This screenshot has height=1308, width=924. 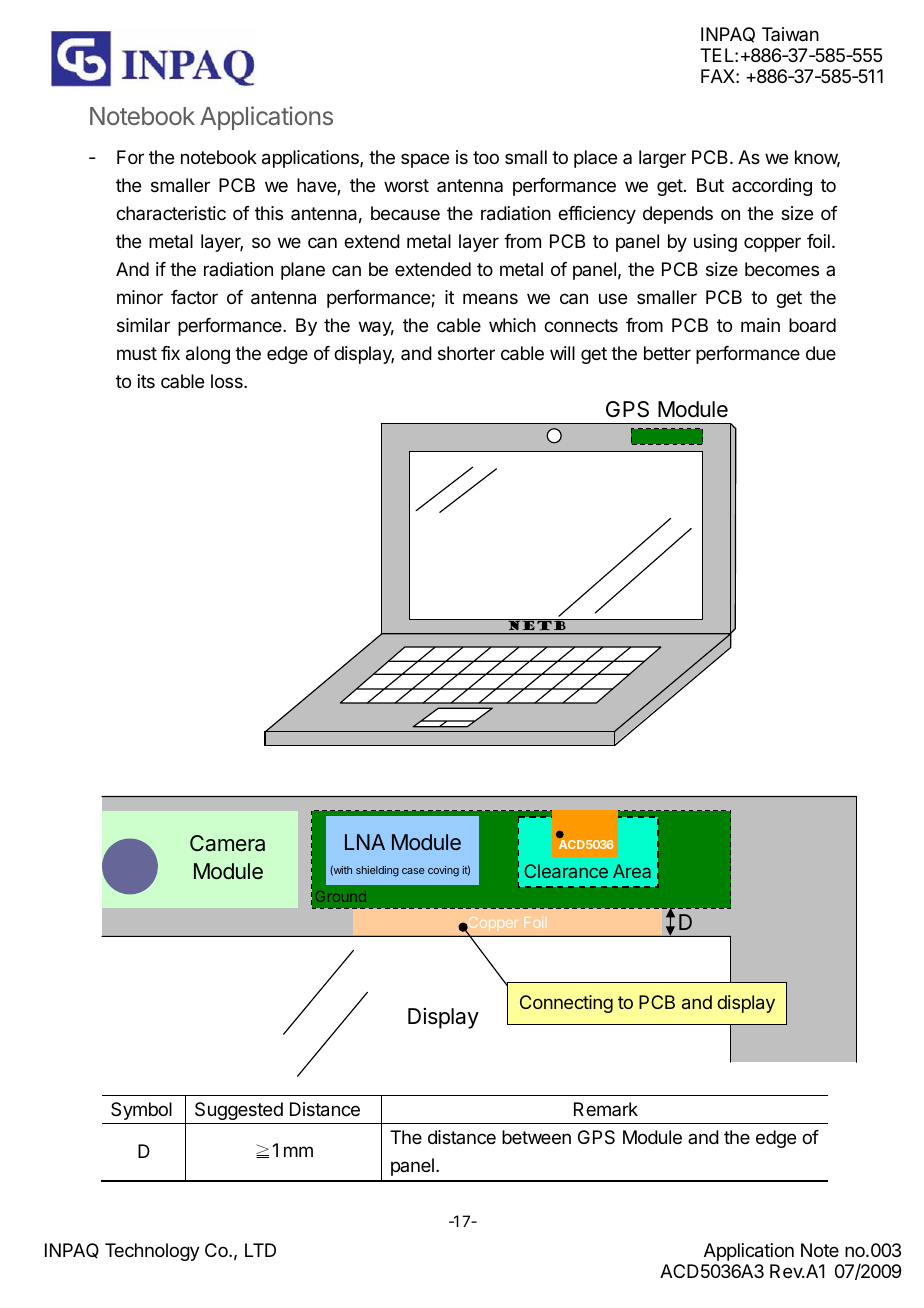 What do you see at coordinates (486, 157) in the screenshot?
I see `too` at bounding box center [486, 157].
